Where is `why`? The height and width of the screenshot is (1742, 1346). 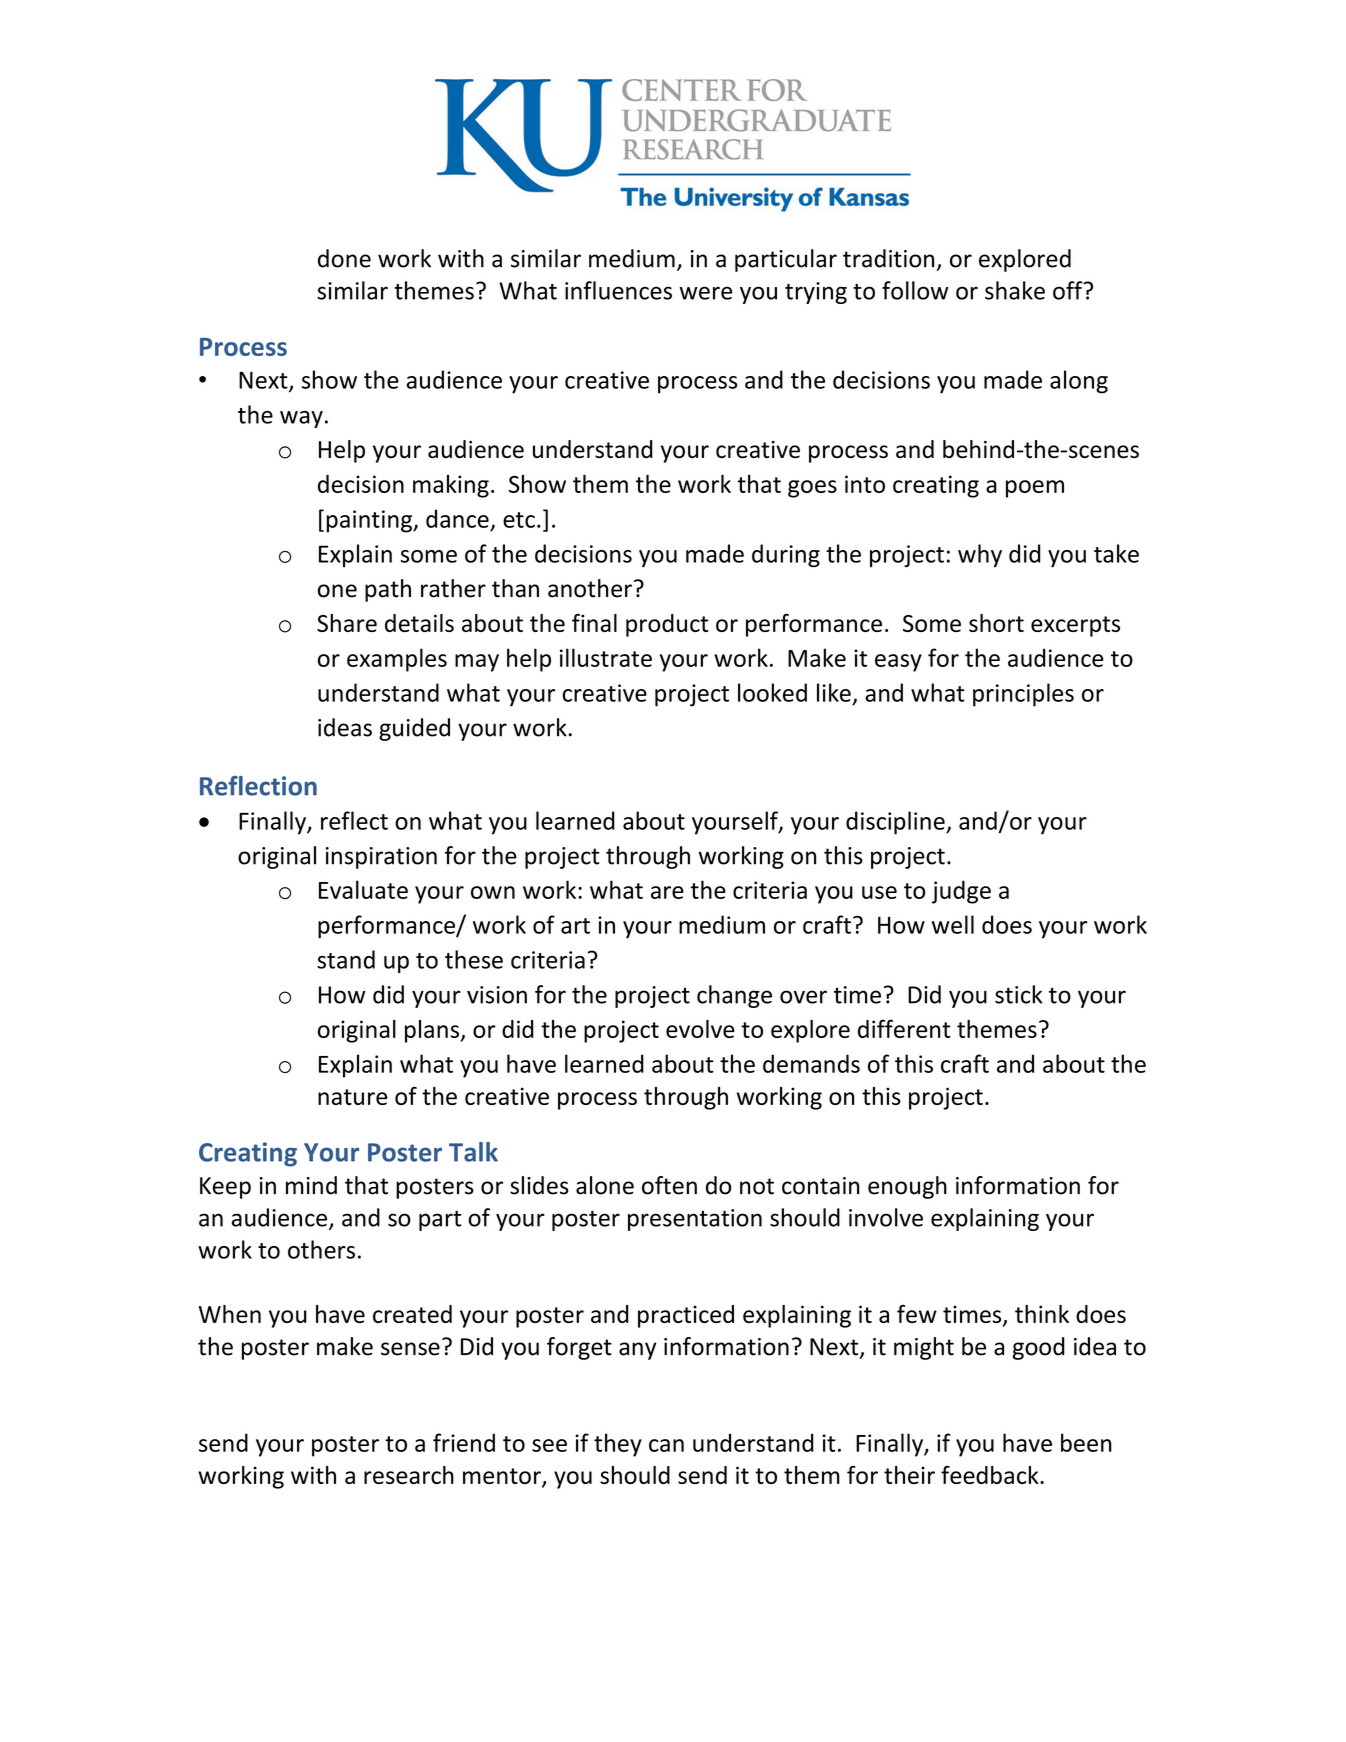 why is located at coordinates (980, 555).
